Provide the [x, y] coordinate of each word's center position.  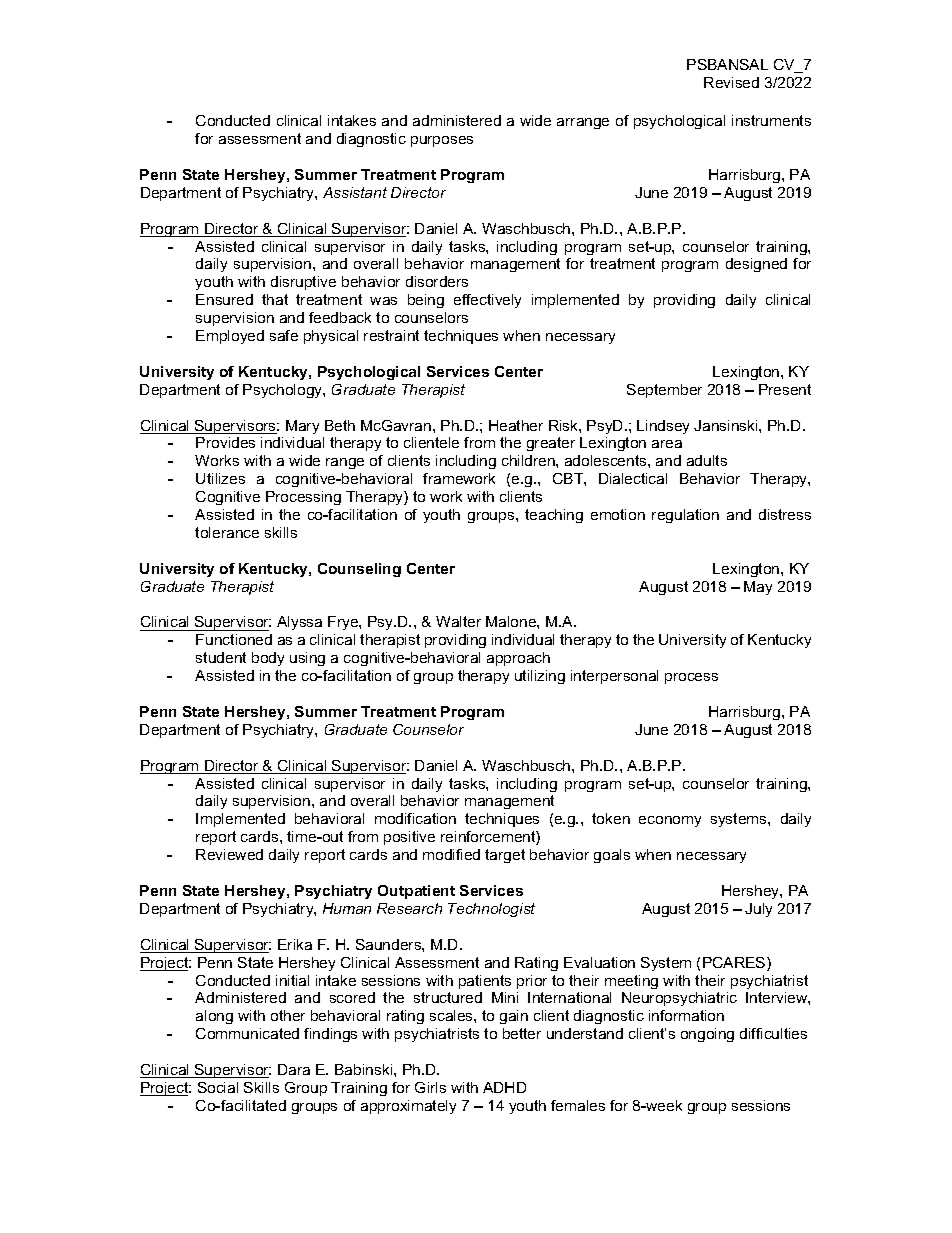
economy [670, 821]
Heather [516, 425]
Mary [302, 427]
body [268, 659]
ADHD [504, 1087]
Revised [731, 82]
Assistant [355, 192]
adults [707, 460]
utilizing [540, 677]
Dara [294, 1069]
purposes [442, 141]
